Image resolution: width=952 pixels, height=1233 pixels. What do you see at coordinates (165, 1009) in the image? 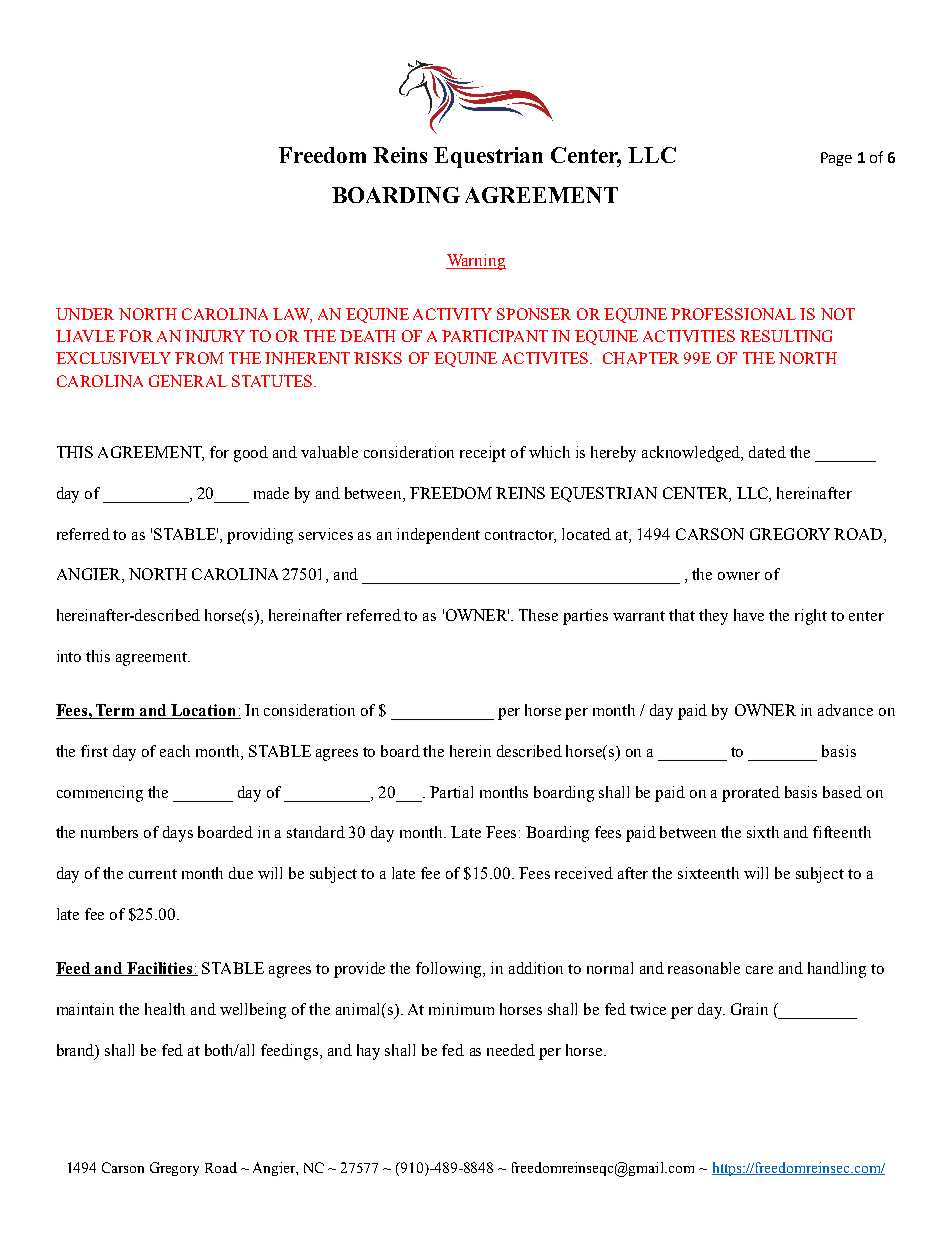
I see `health` at bounding box center [165, 1009].
